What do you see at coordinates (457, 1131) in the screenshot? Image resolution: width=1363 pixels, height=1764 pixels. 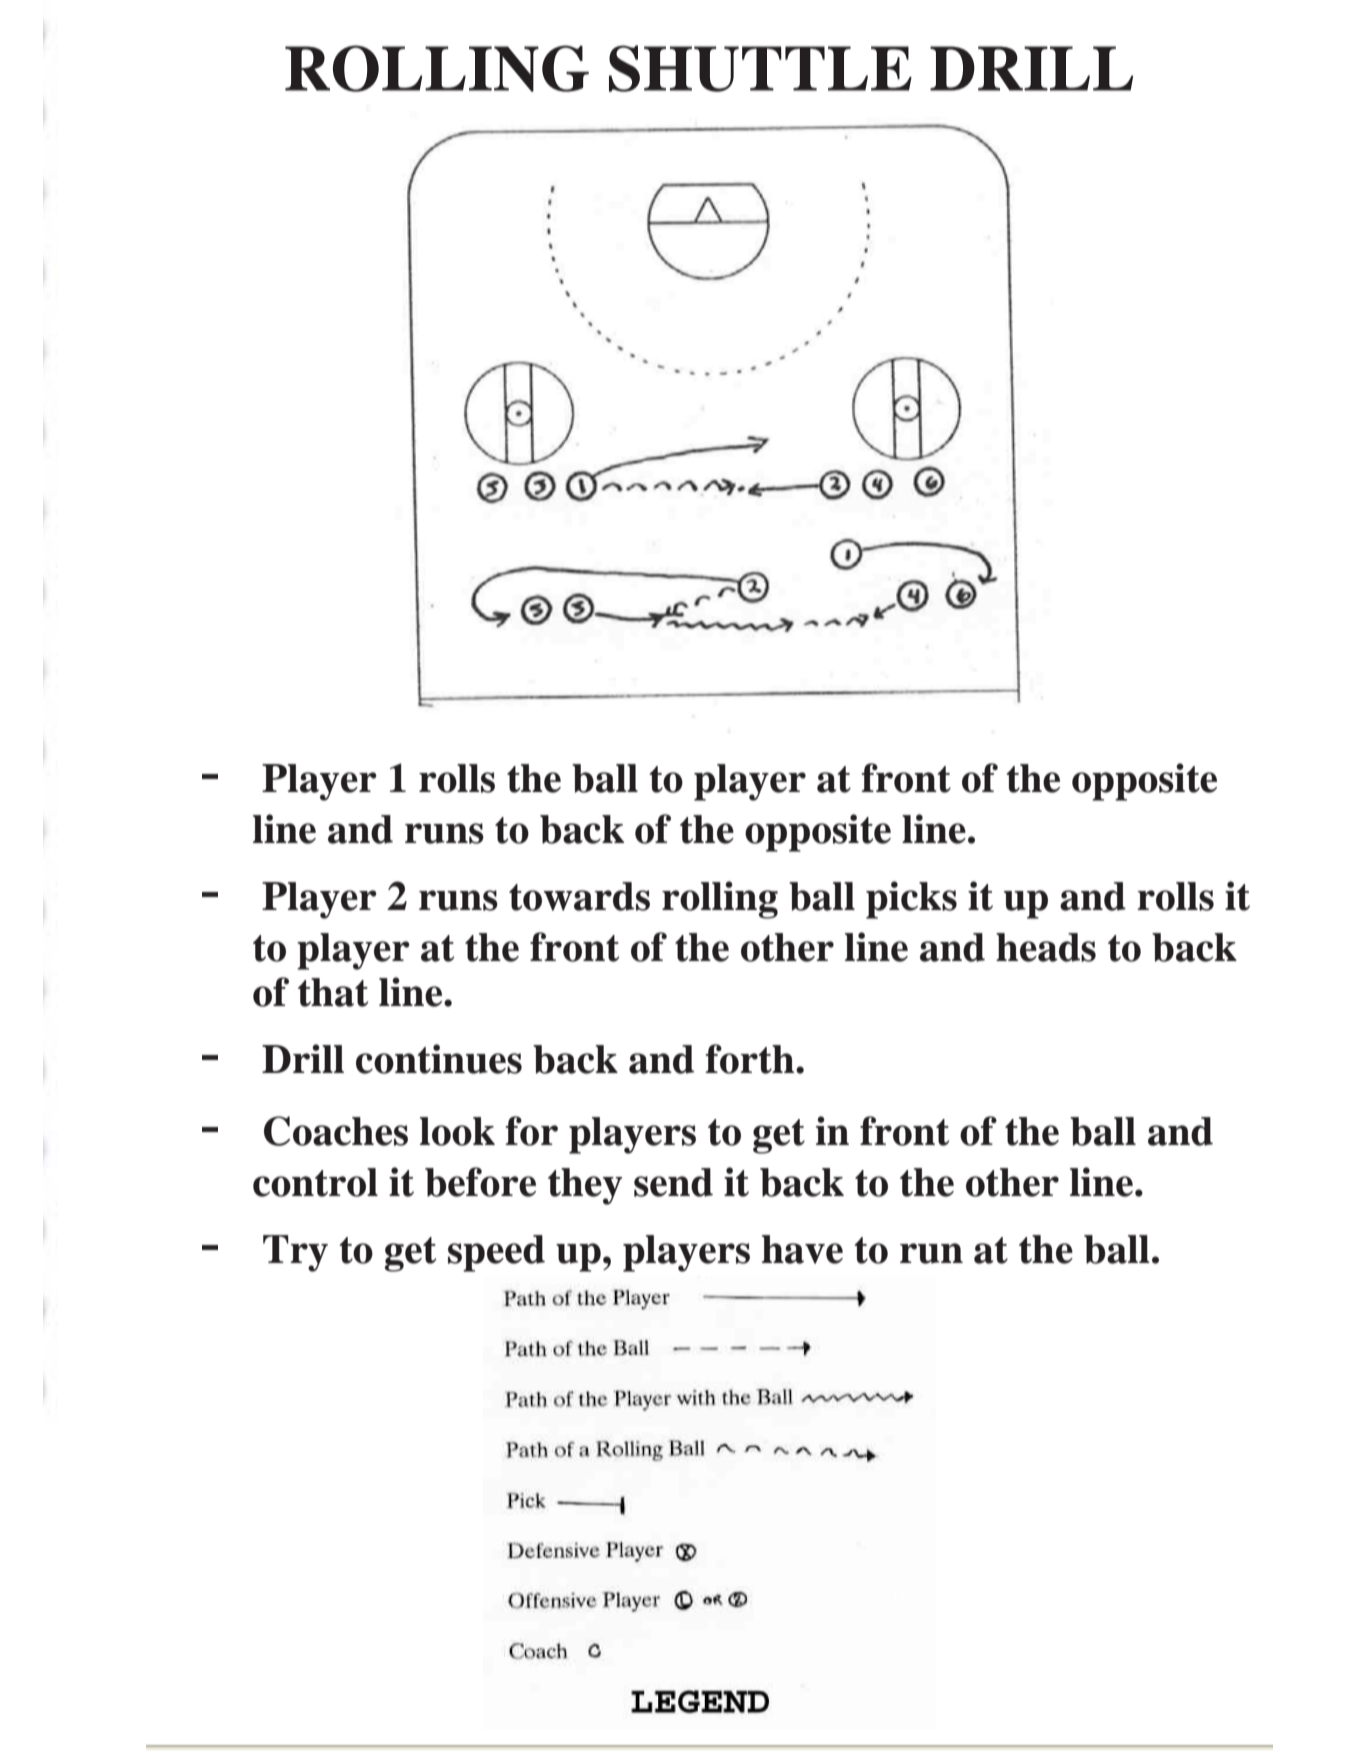 I see `look` at bounding box center [457, 1131].
